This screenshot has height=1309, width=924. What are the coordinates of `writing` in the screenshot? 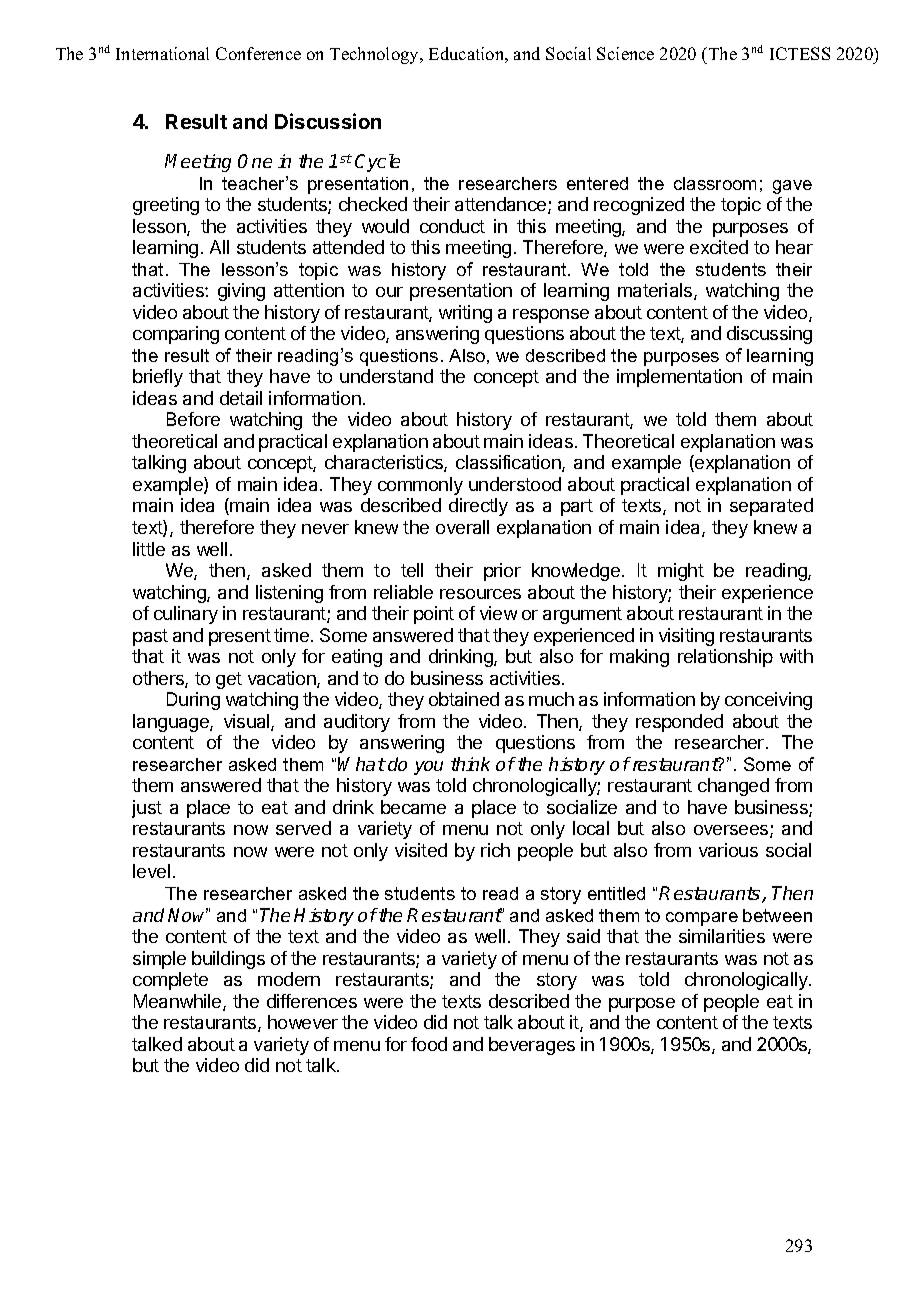 It's located at (465, 314).
